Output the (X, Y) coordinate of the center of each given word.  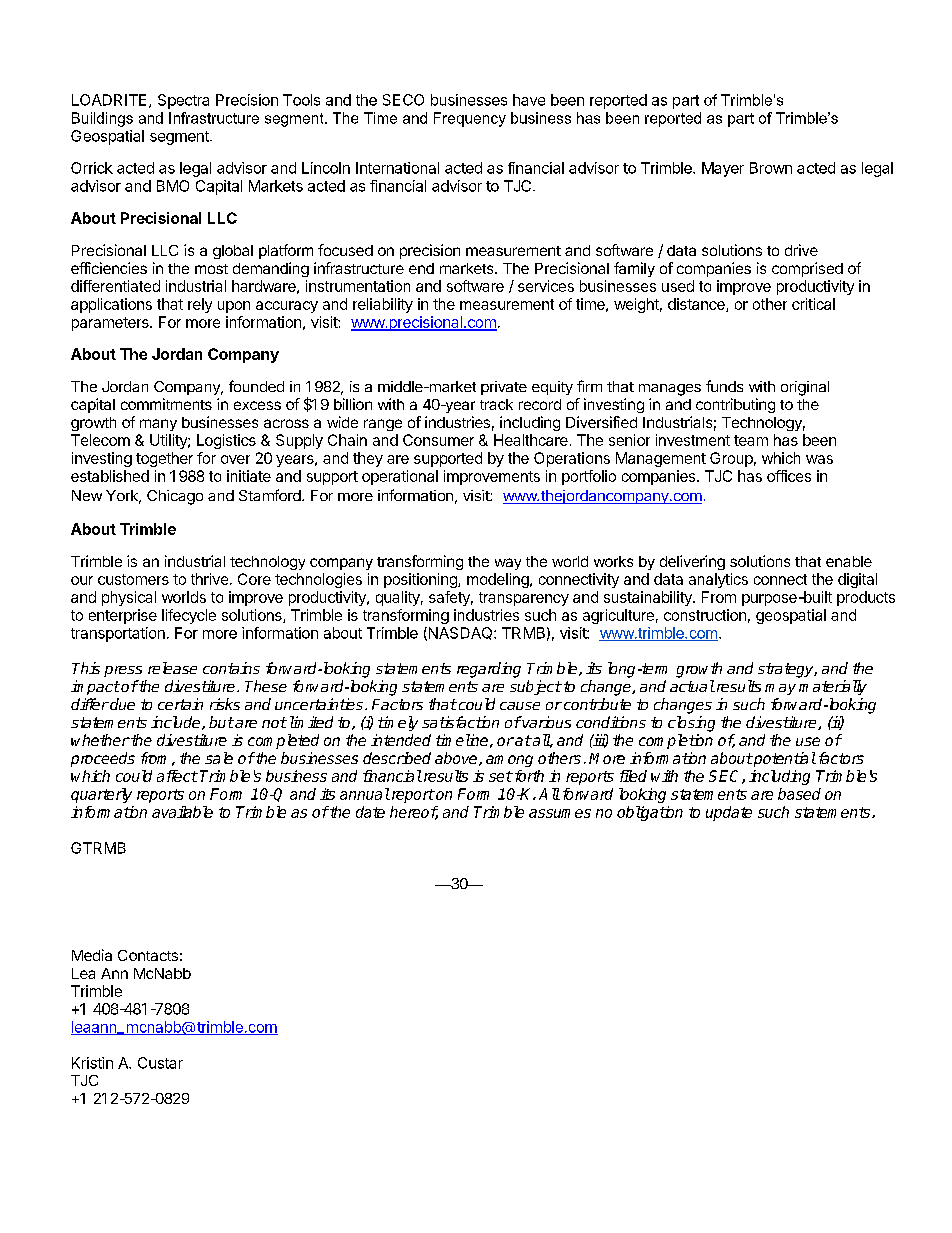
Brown (771, 168)
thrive (209, 579)
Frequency (470, 119)
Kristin (92, 1063)
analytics (718, 580)
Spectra (183, 101)
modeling (499, 580)
